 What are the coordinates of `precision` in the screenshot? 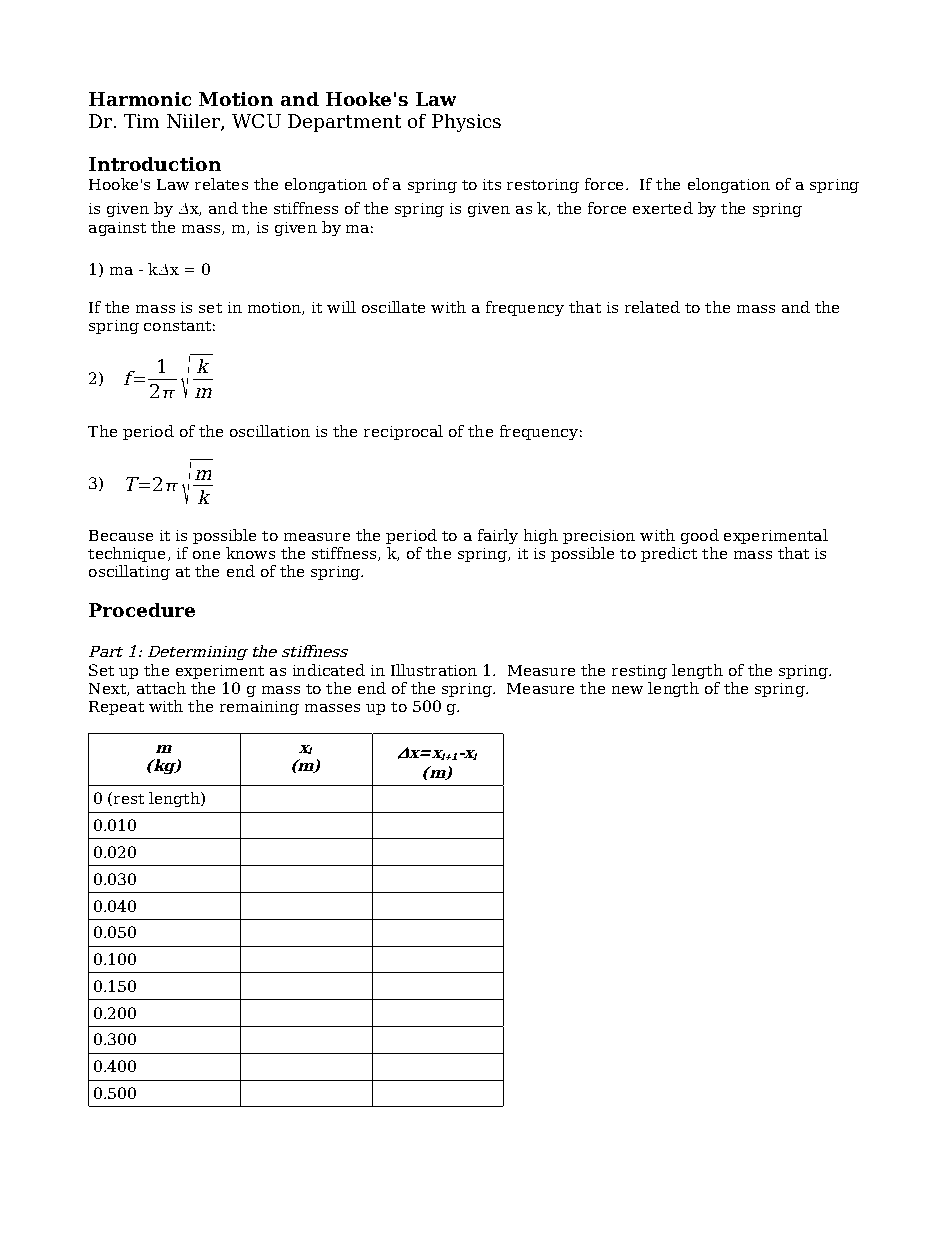 It's located at (599, 537).
